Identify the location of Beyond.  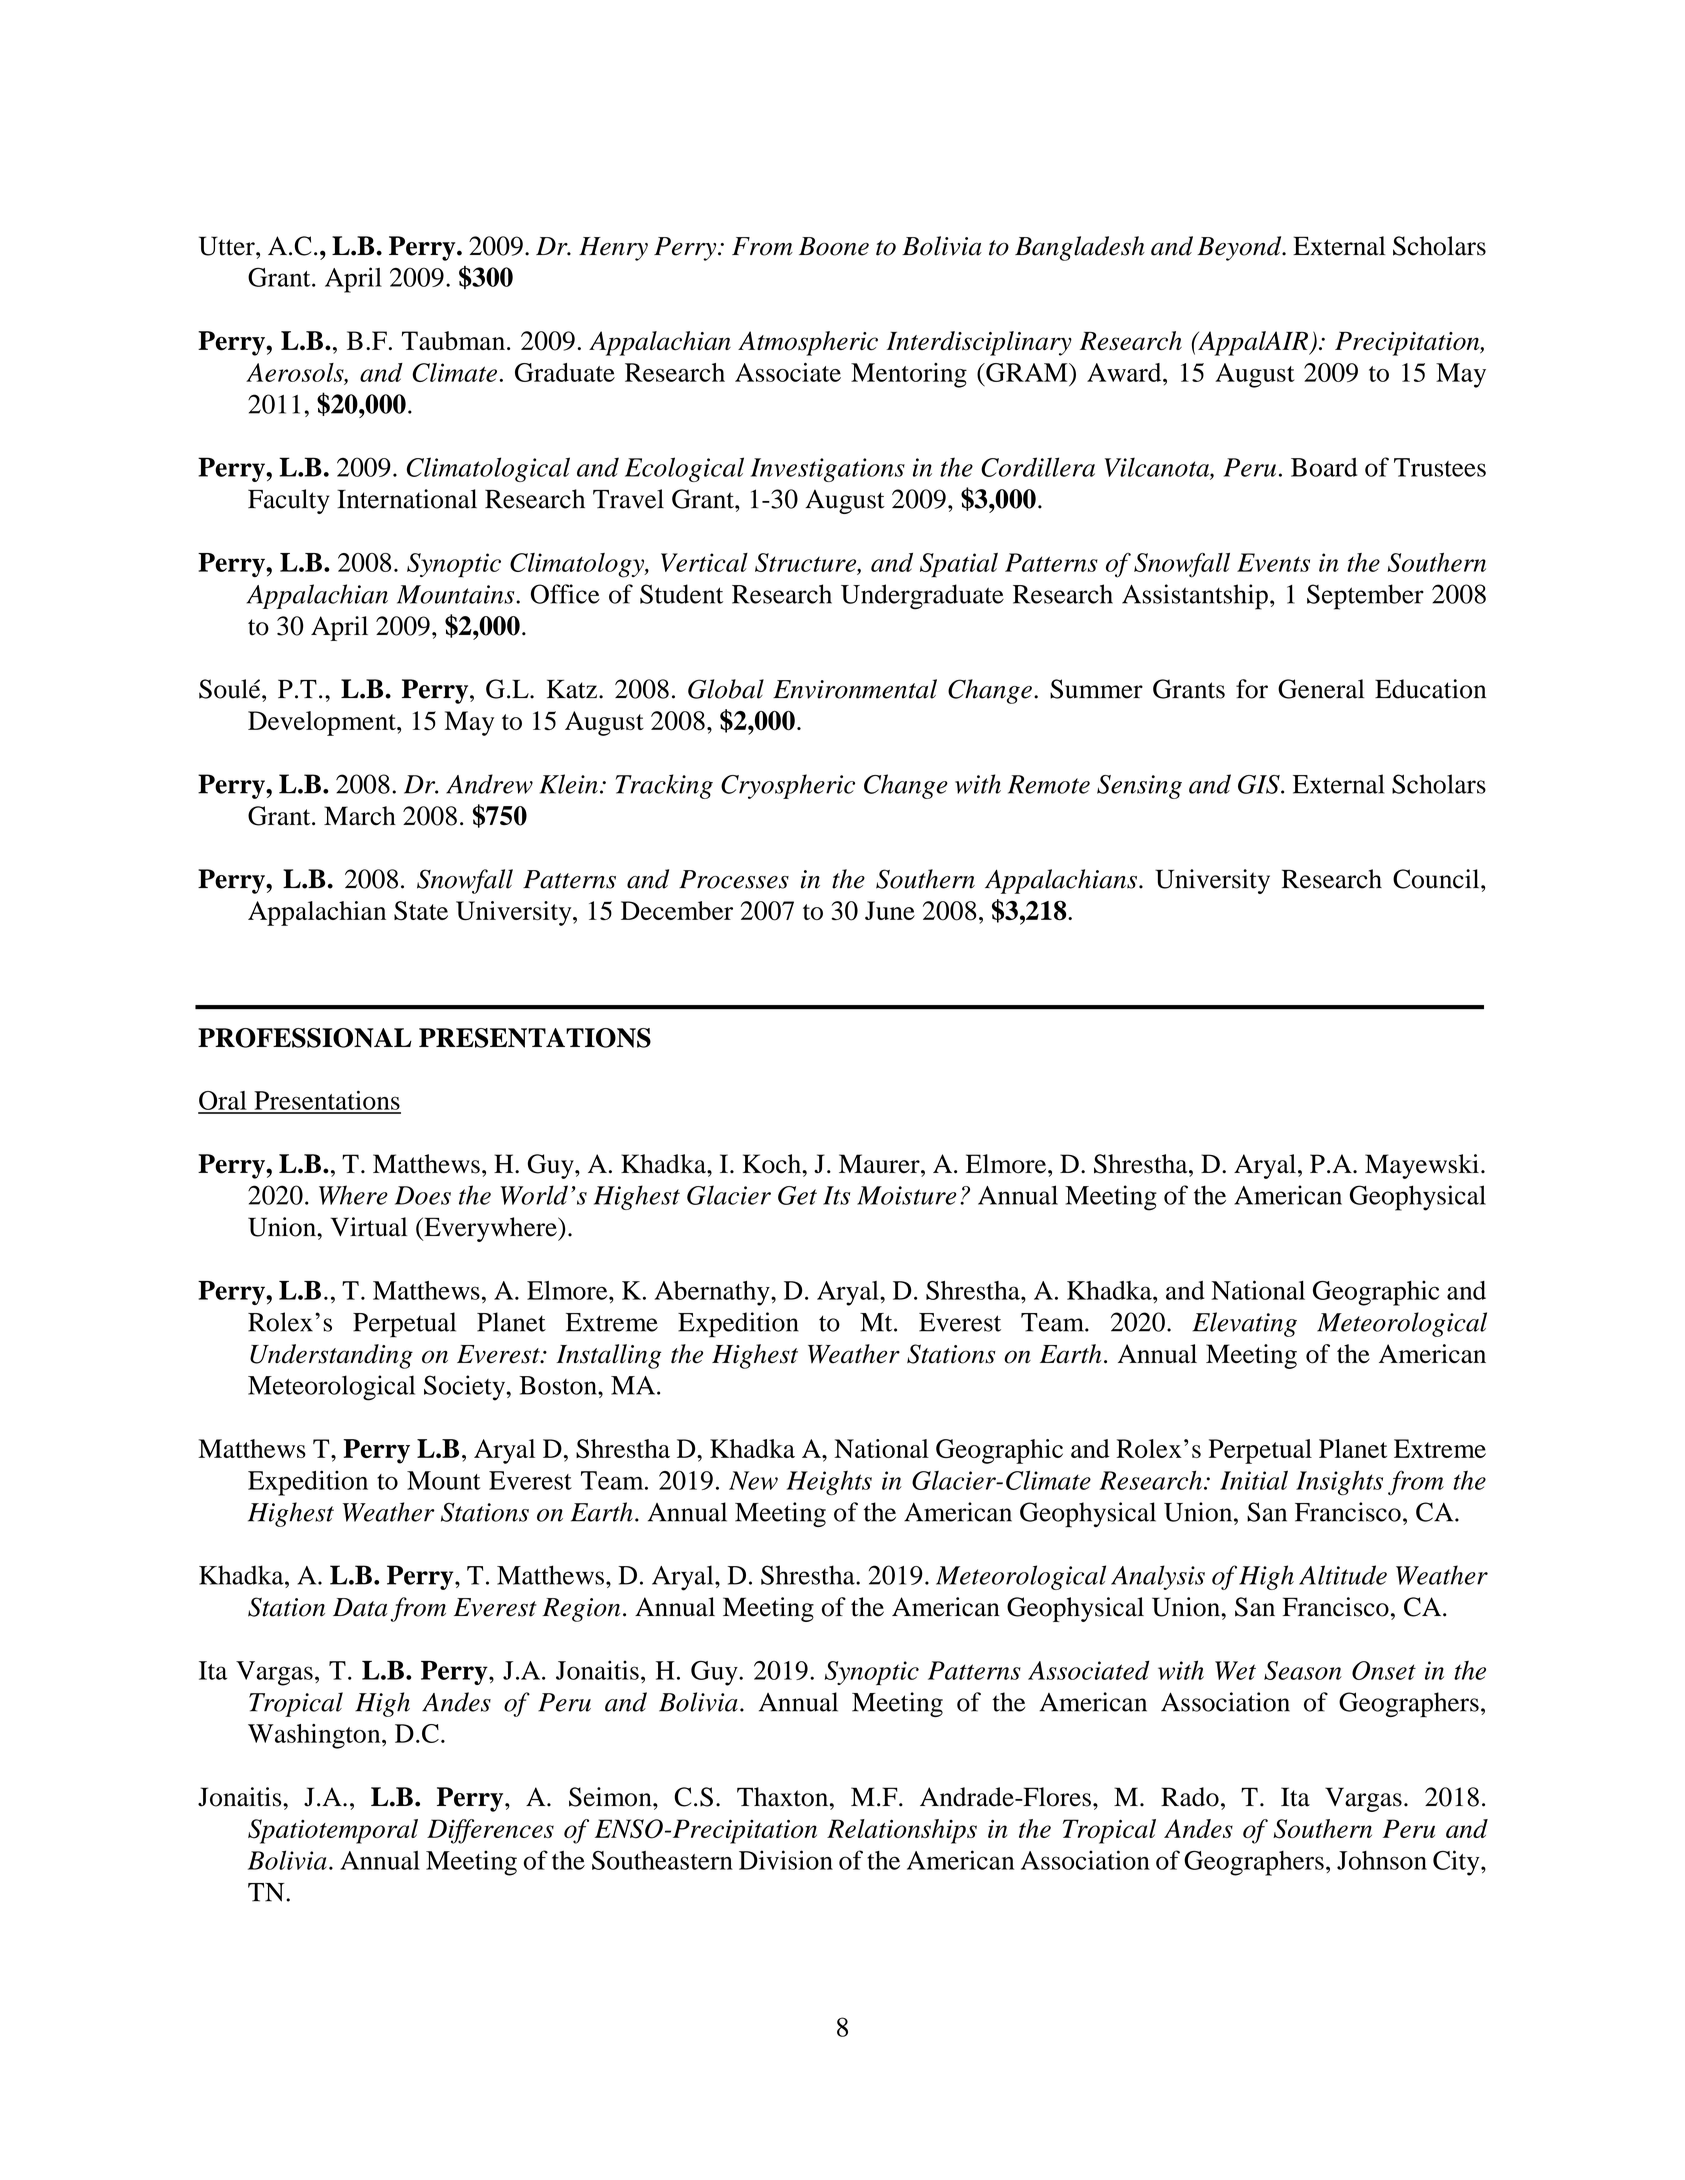
(1240, 248).
